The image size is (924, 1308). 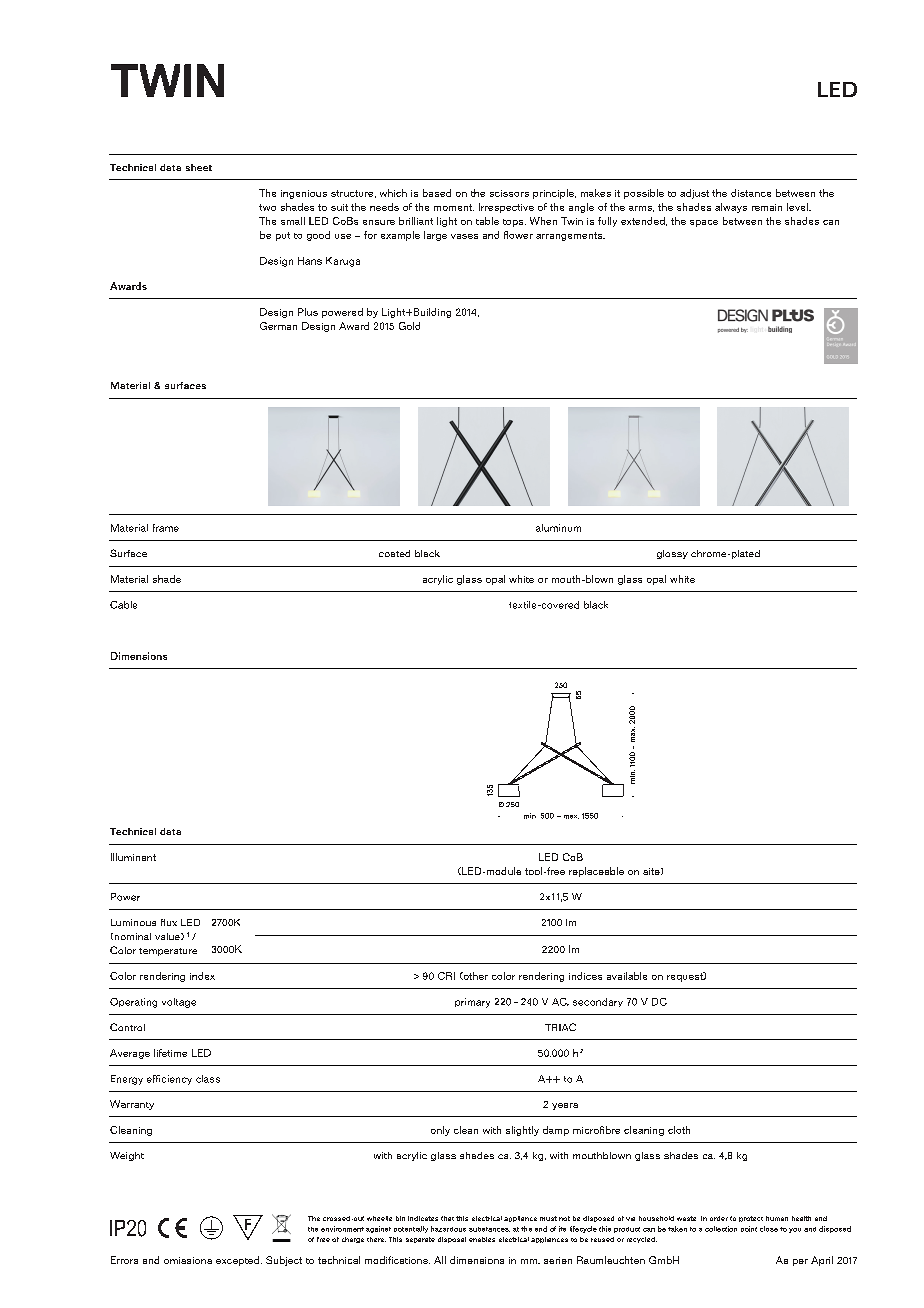 What do you see at coordinates (199, 167) in the image?
I see `sheet` at bounding box center [199, 167].
